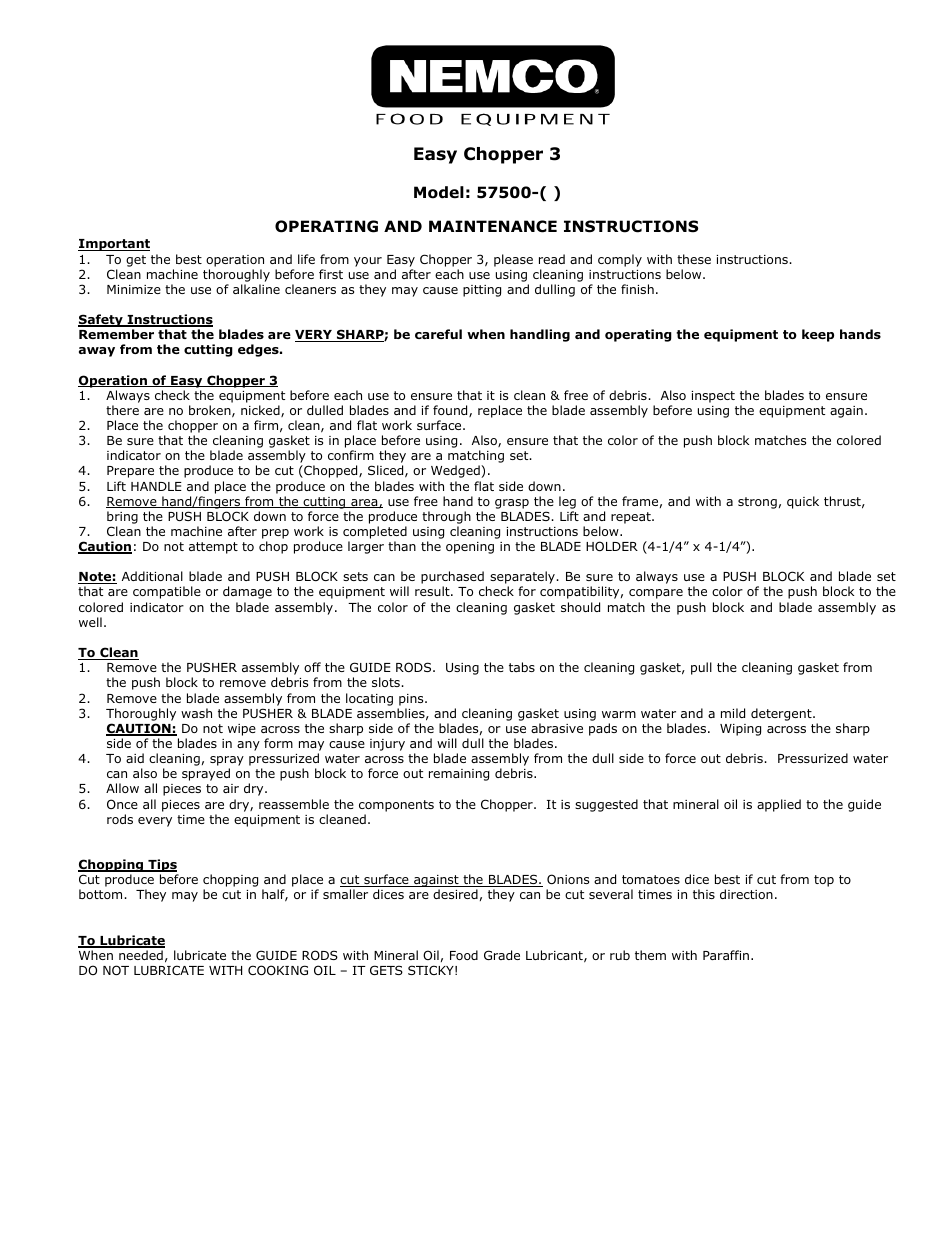 Image resolution: width=952 pixels, height=1233 pixels. I want to click on Food, so click(464, 955).
